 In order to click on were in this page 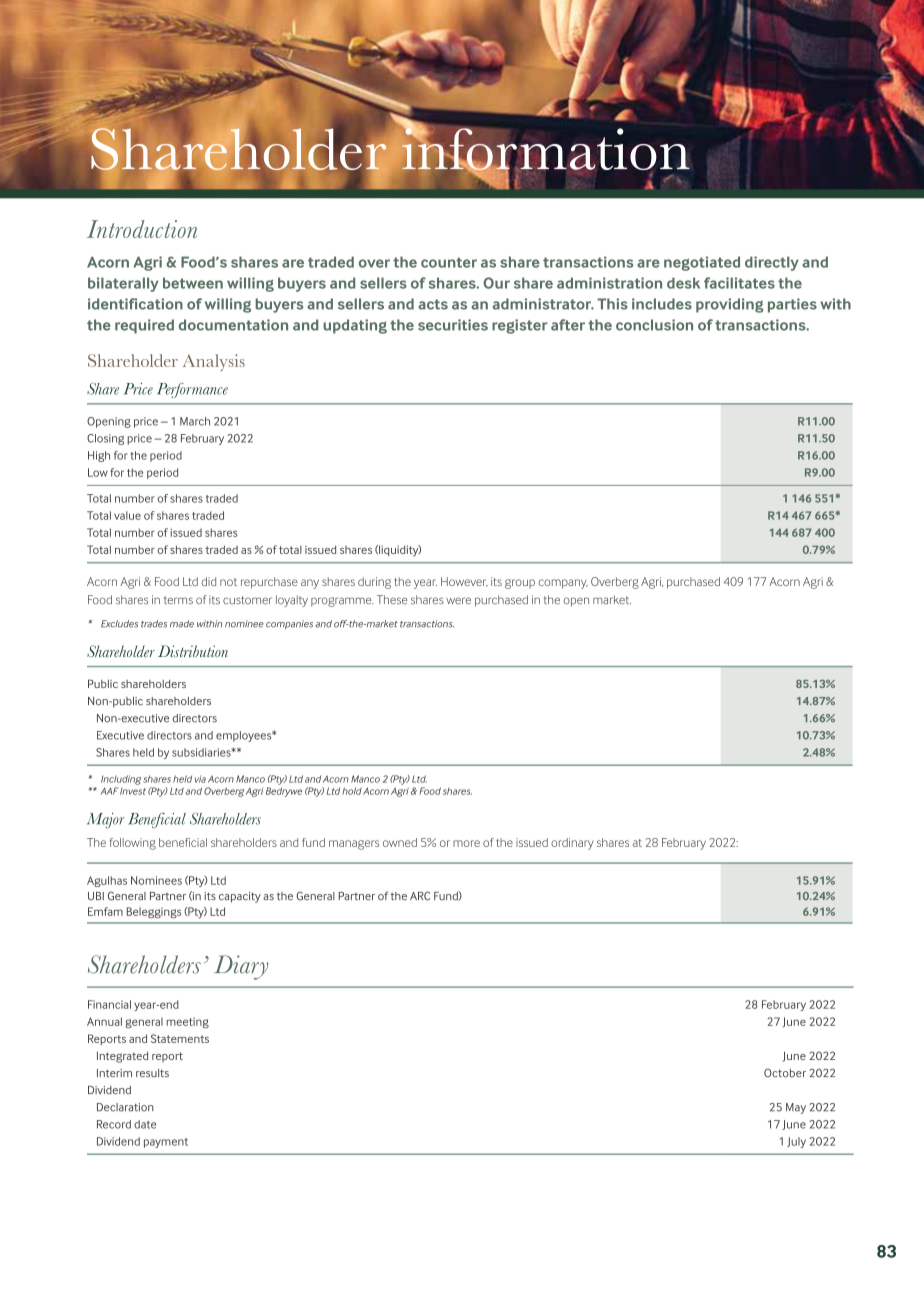, I will do `click(458, 600)`.
